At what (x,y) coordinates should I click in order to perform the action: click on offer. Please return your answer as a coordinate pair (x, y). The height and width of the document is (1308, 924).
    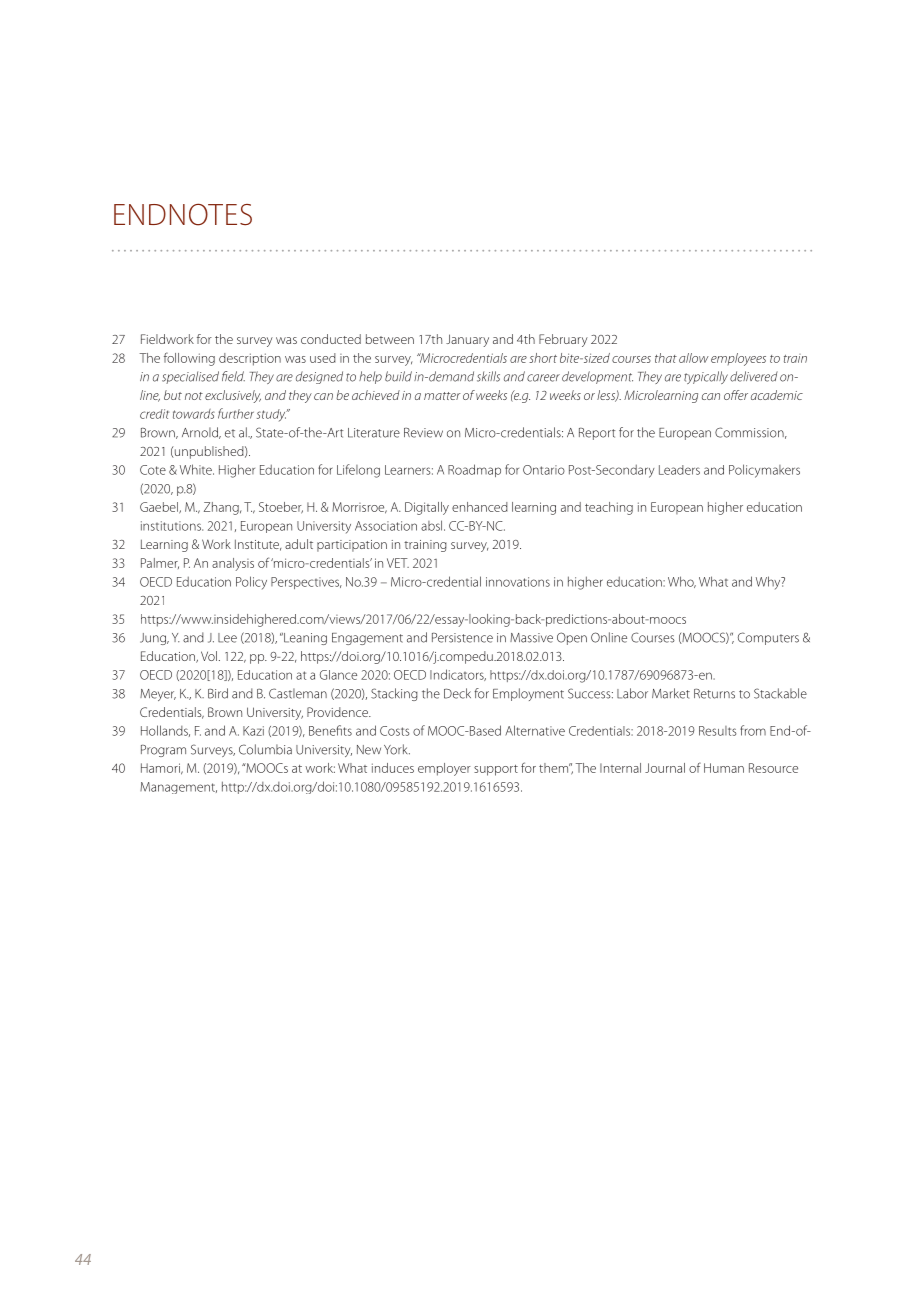
    Looking at the image, I should click on (736, 395).
